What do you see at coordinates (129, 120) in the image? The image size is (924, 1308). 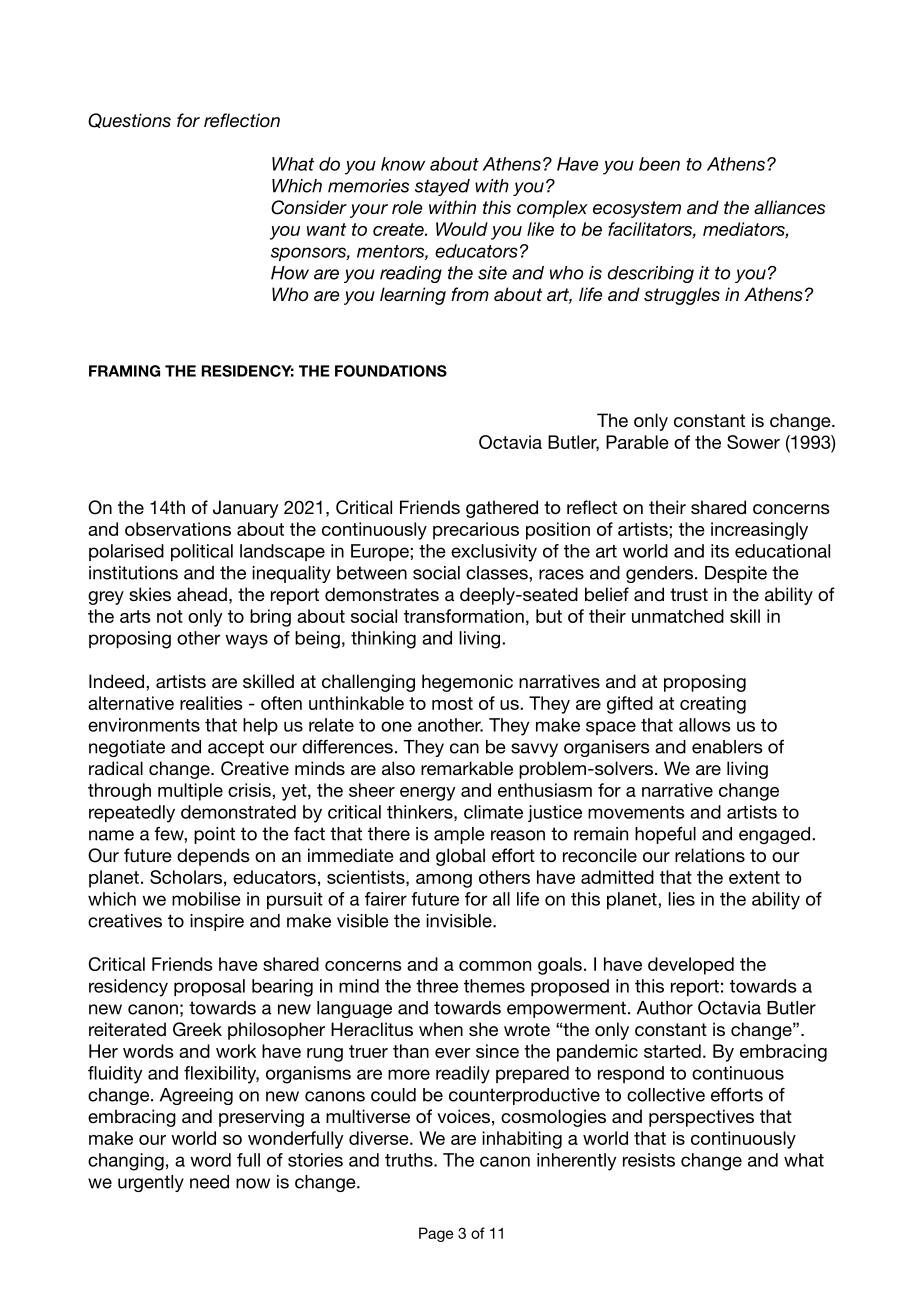 I see `Questions` at bounding box center [129, 120].
